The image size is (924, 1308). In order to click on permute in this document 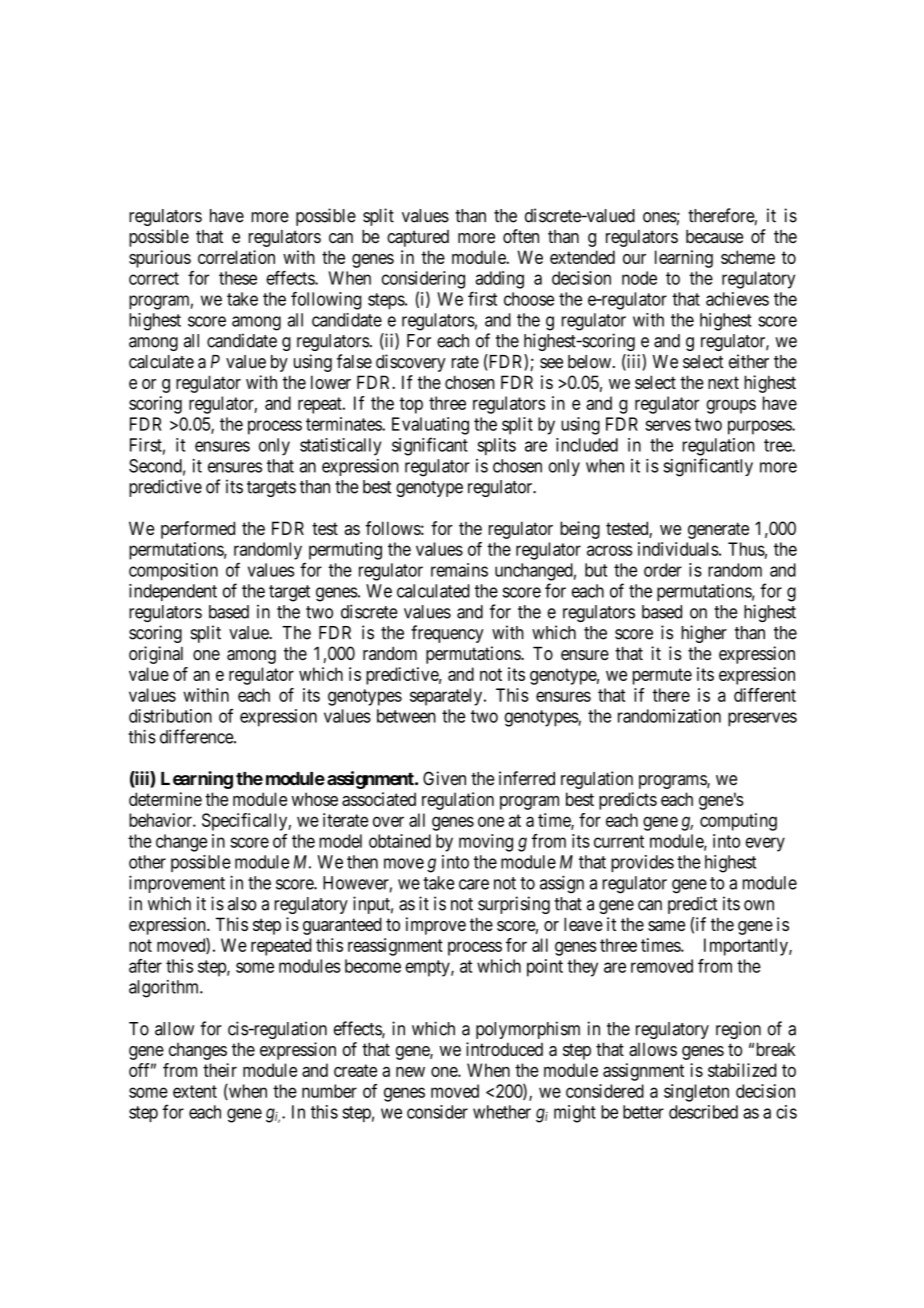, I will do `click(662, 676)`.
